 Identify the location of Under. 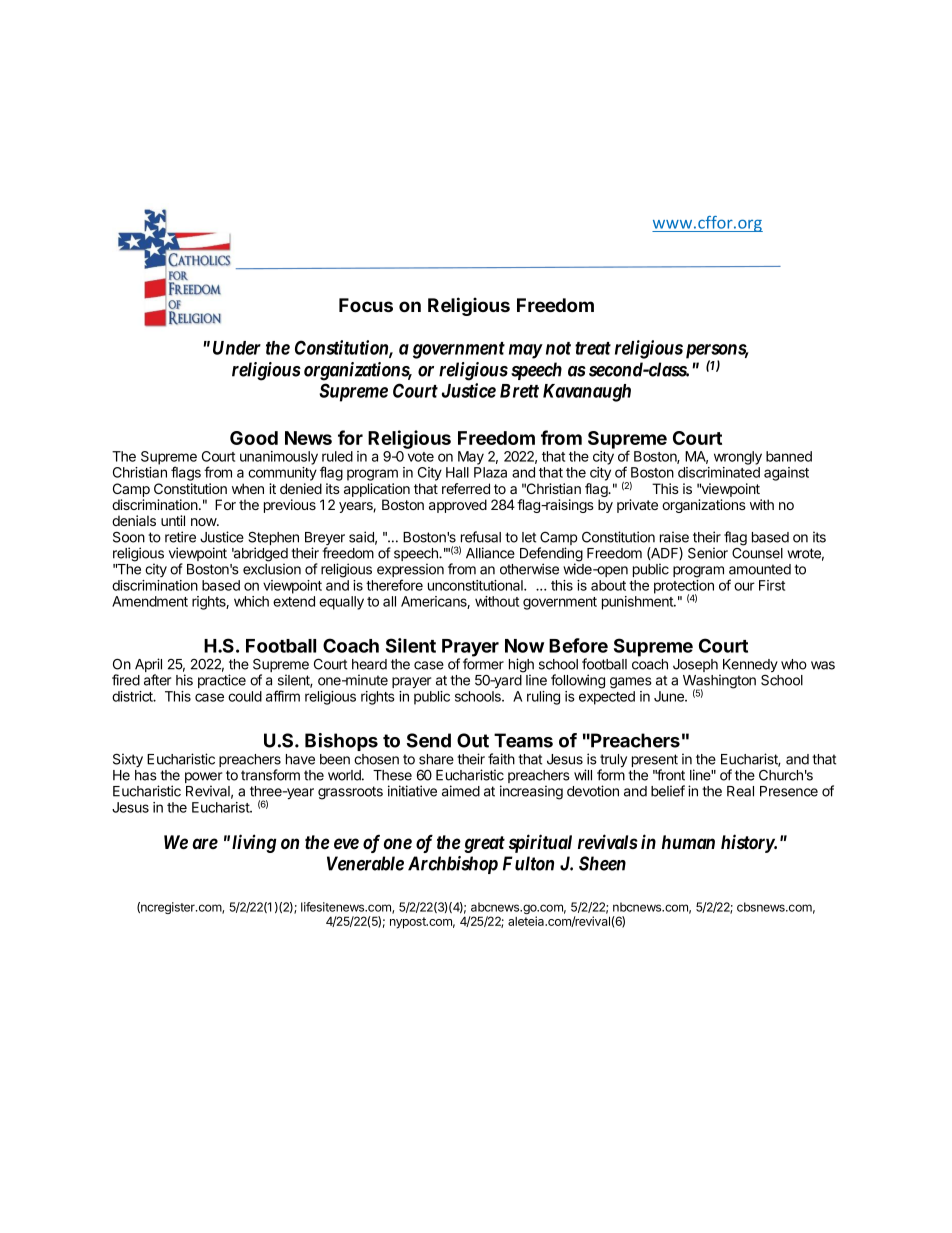
(237, 348).
